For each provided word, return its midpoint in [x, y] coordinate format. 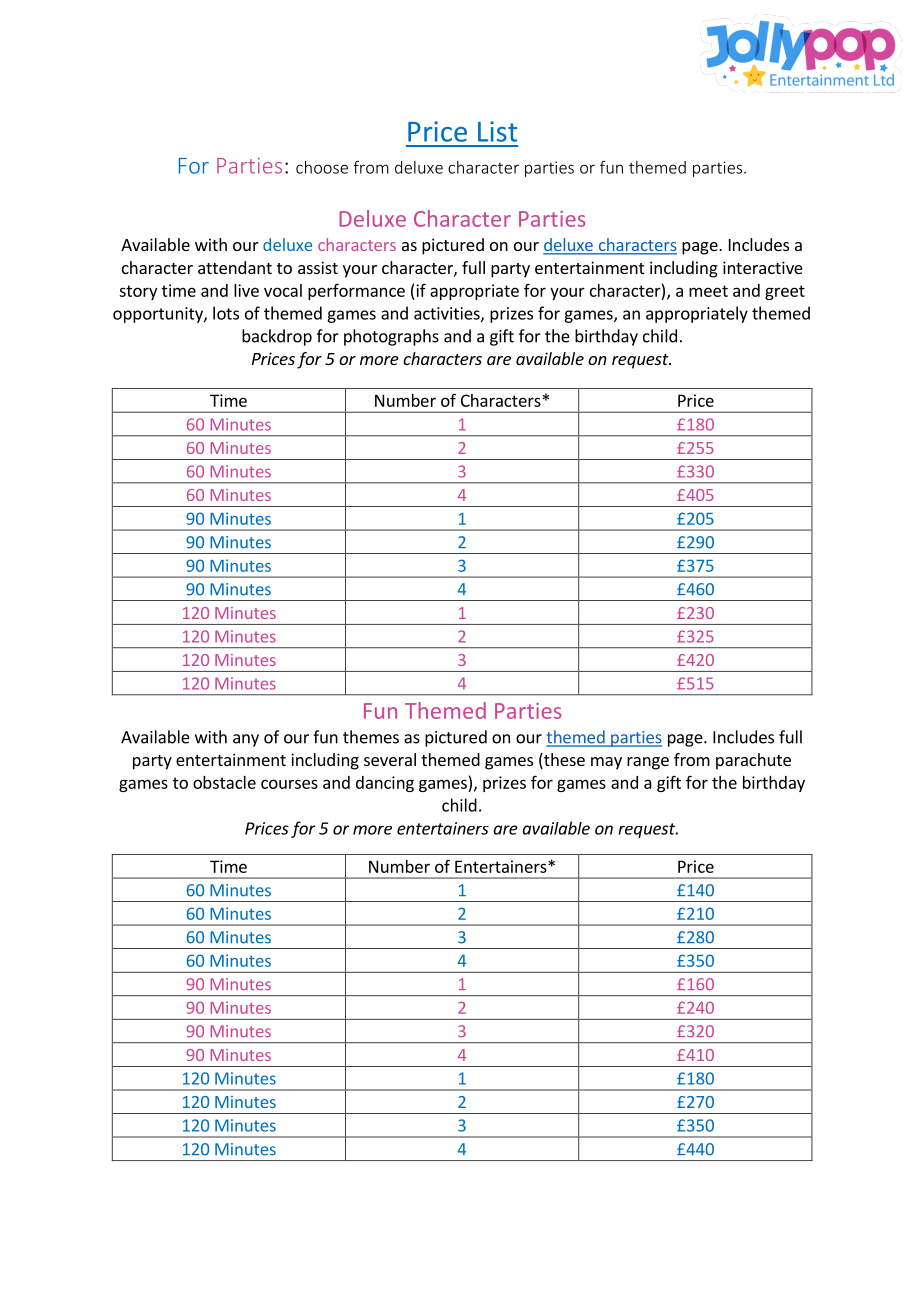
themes [371, 737]
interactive [763, 267]
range [648, 763]
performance [356, 291]
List [497, 131]
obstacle [224, 782]
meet [708, 291]
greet [785, 292]
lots [226, 313]
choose [322, 167]
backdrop [277, 337]
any [246, 740]
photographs [391, 337]
